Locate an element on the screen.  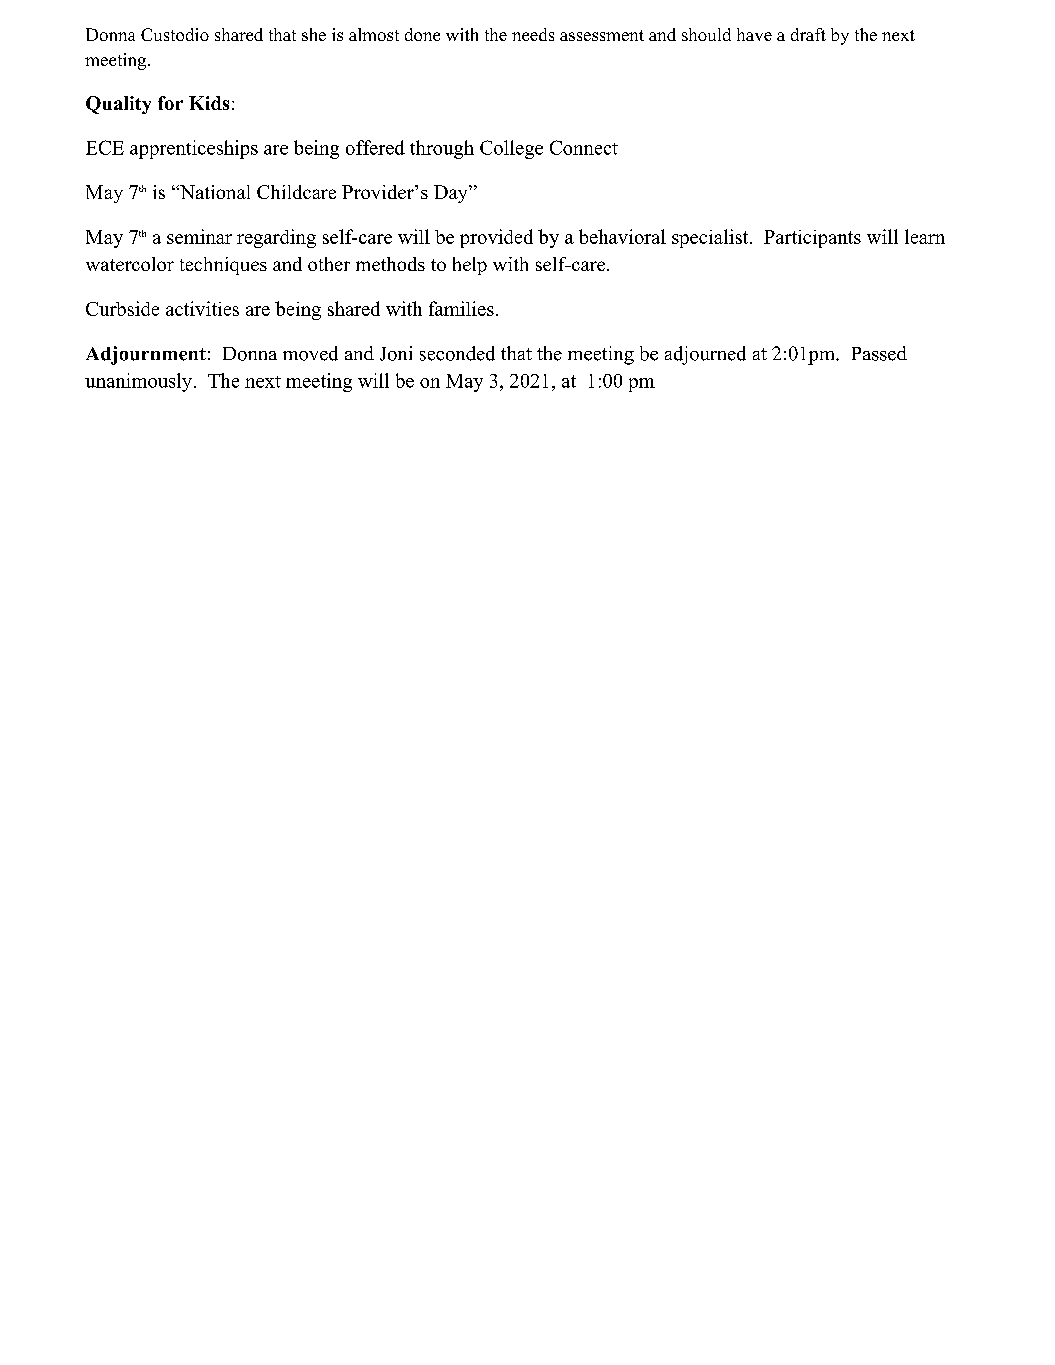
Participants is located at coordinates (812, 239).
